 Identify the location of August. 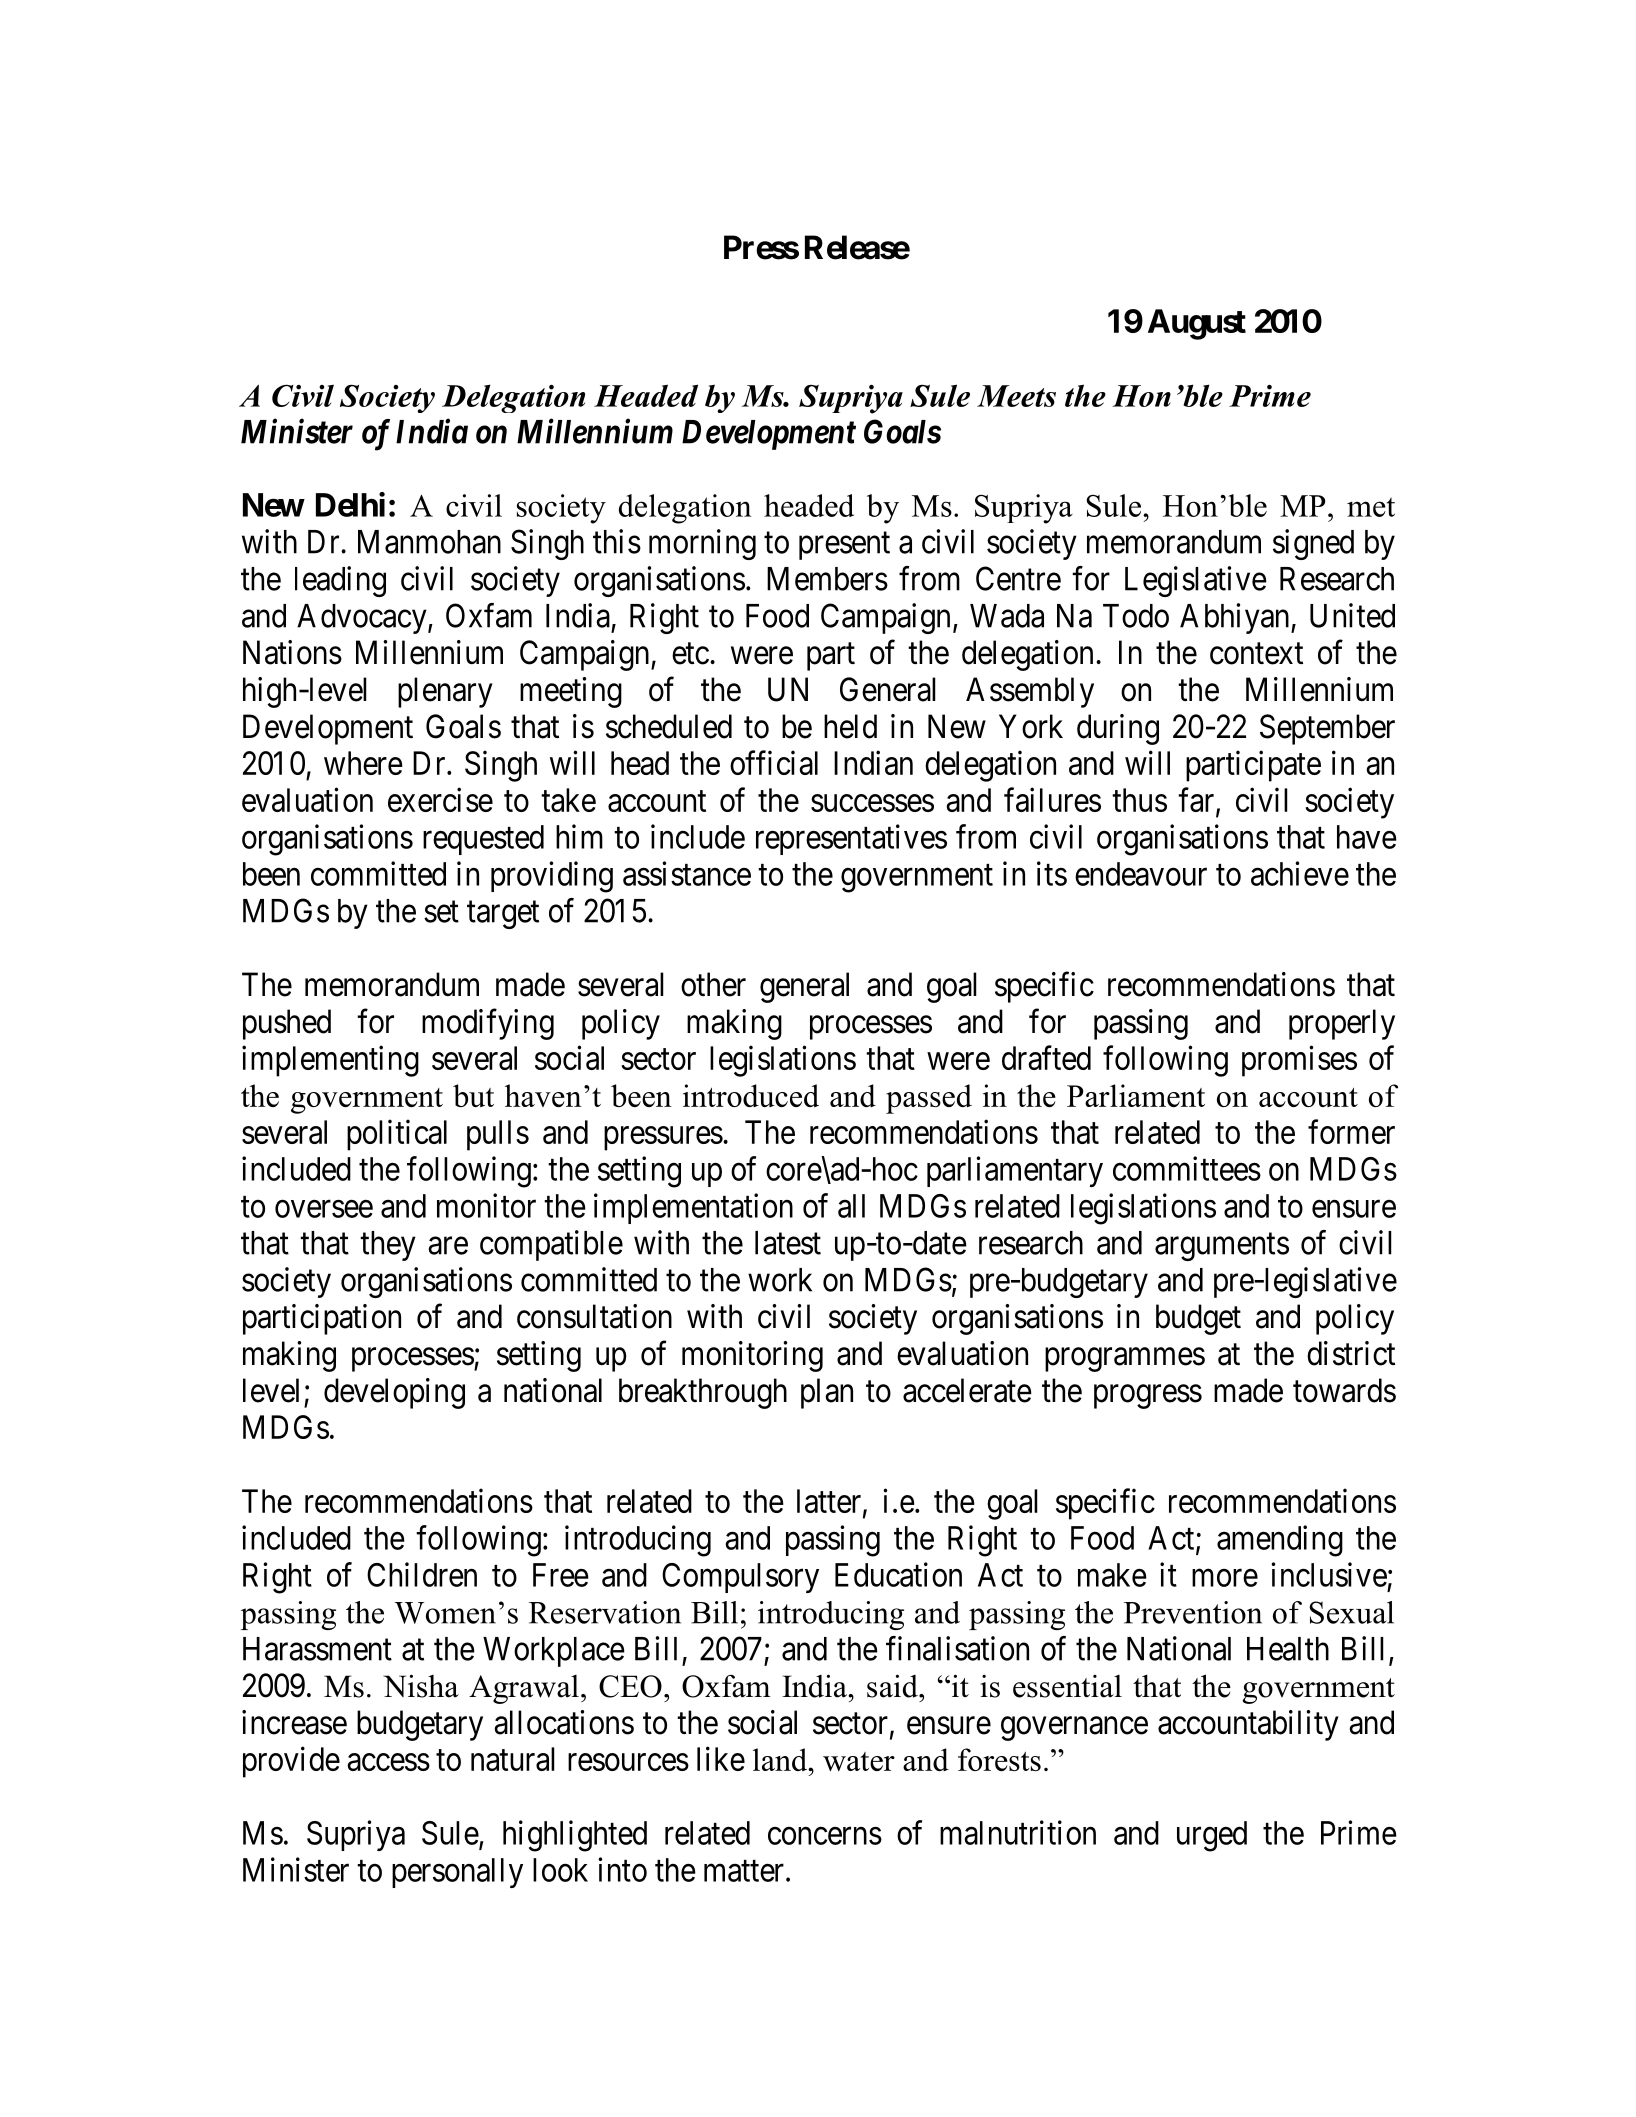
(1197, 324).
